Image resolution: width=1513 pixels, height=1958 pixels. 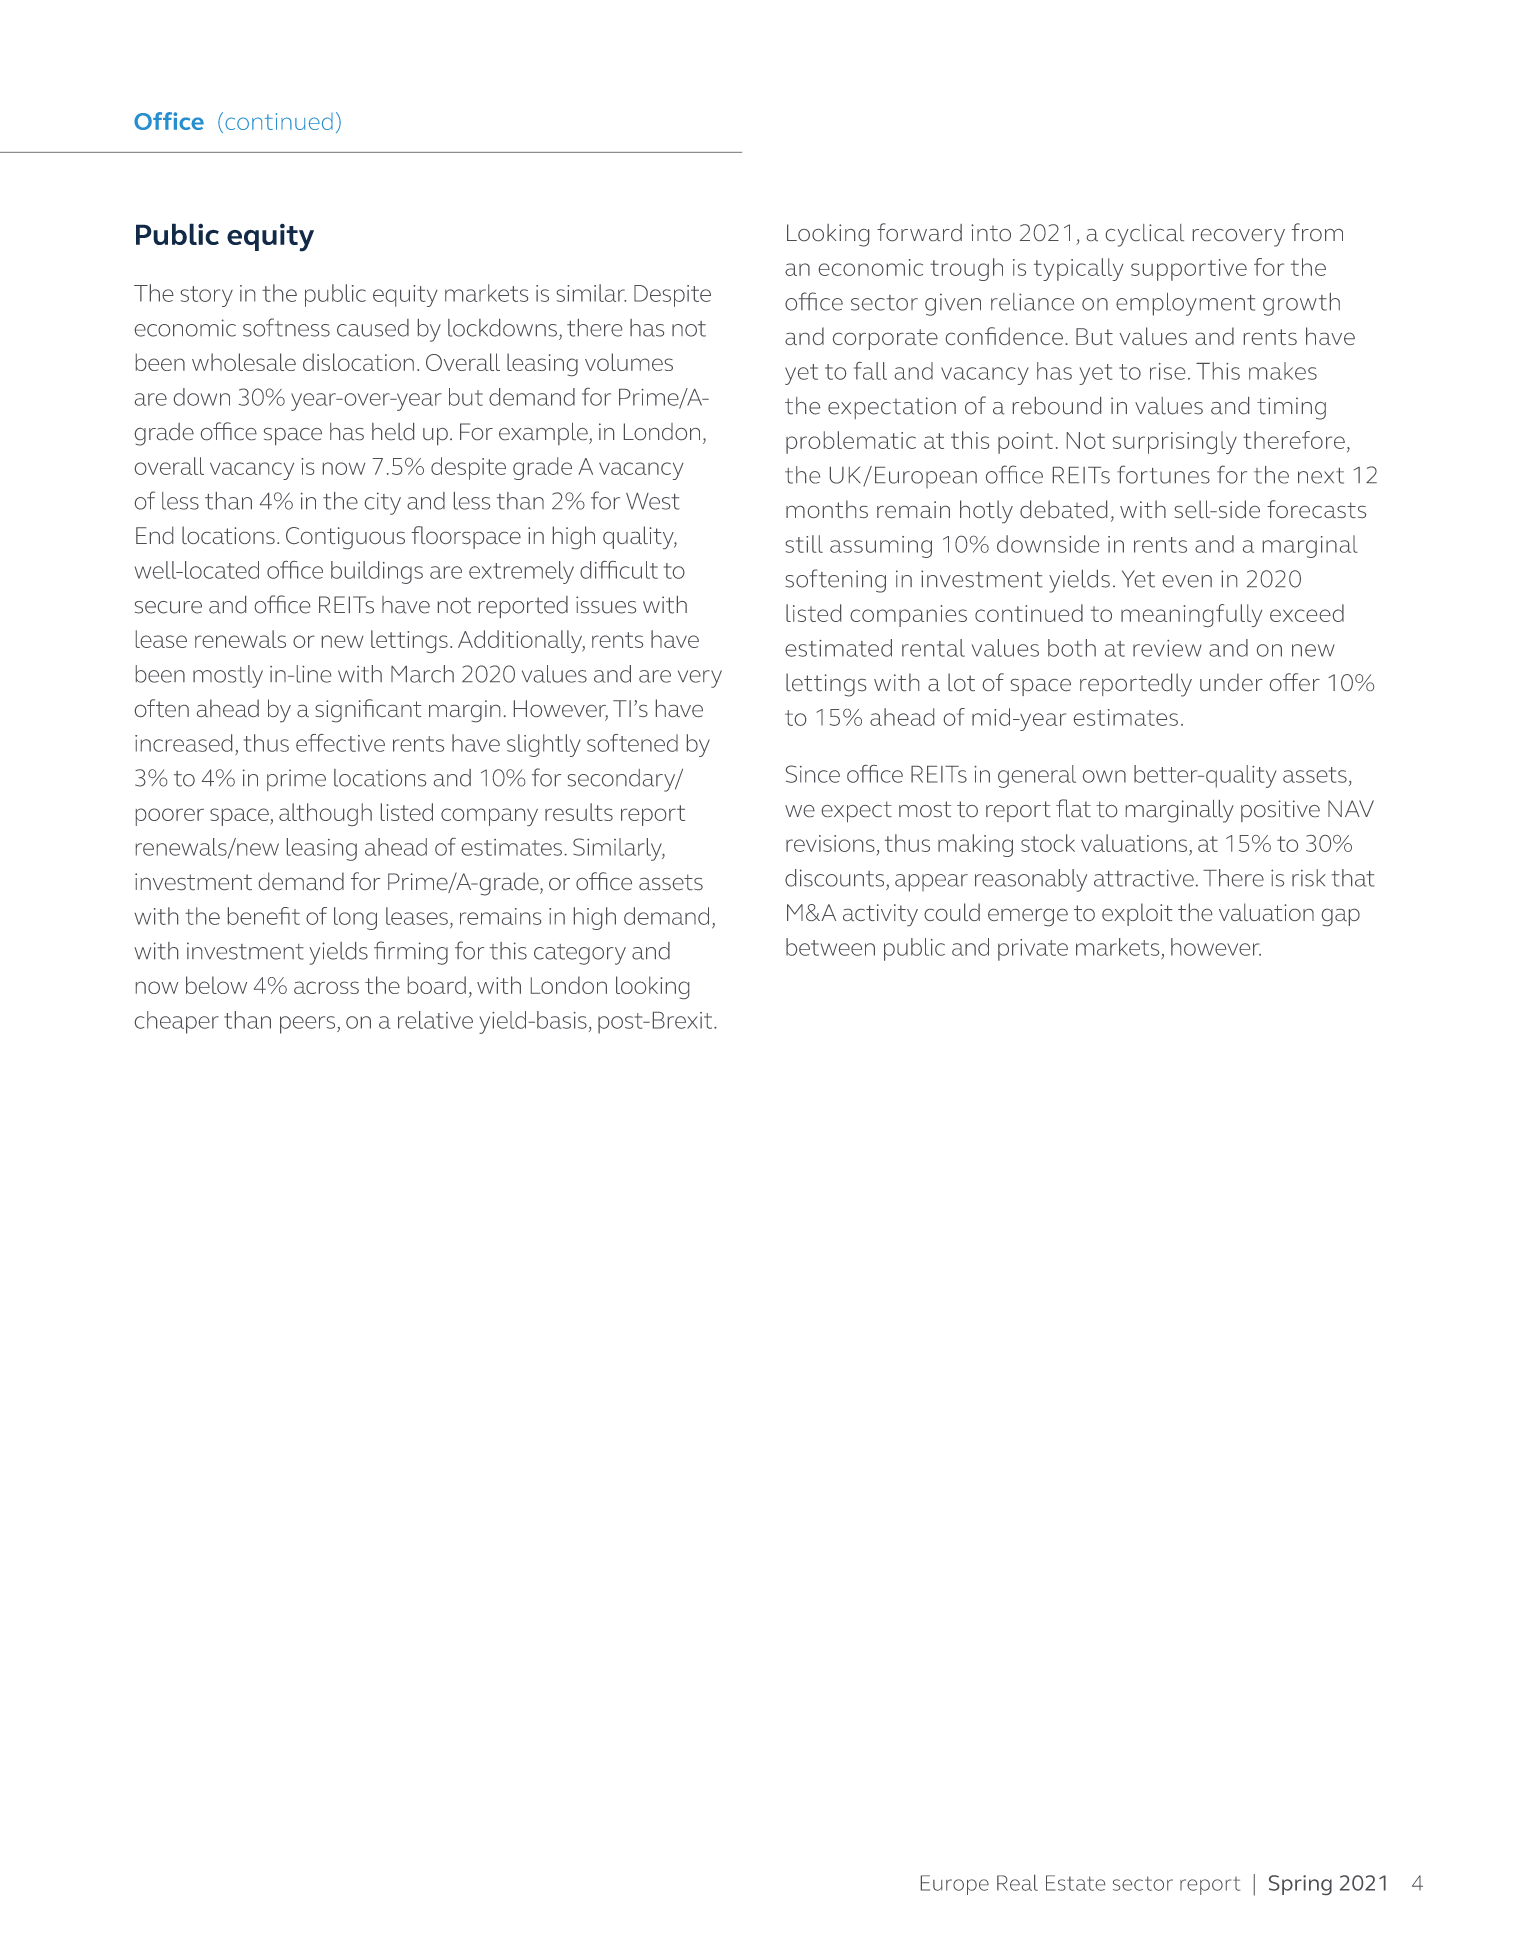 I want to click on corporate, so click(x=885, y=339).
